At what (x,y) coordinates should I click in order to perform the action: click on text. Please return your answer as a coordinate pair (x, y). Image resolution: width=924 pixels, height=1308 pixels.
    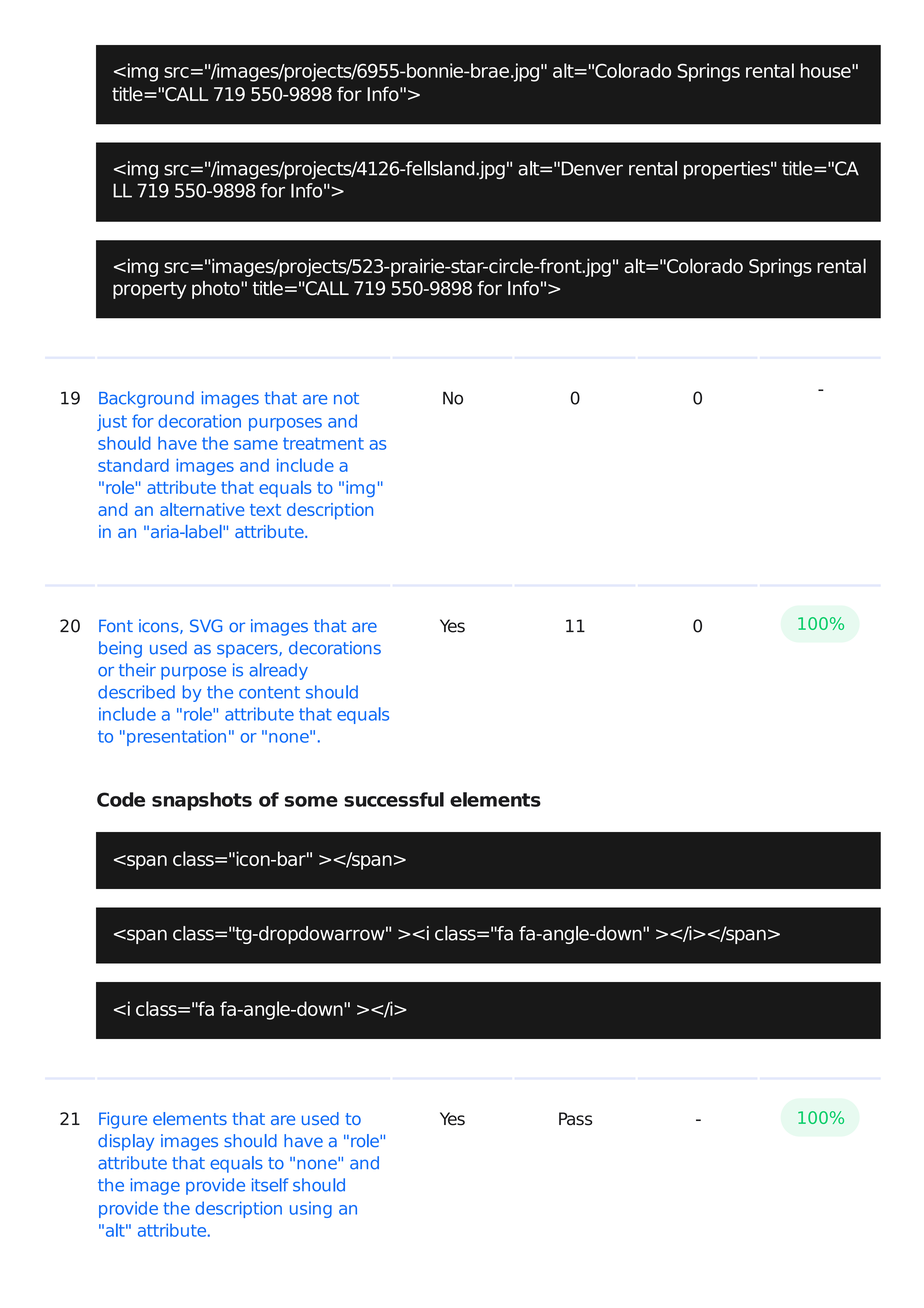
    Looking at the image, I should click on (265, 510).
